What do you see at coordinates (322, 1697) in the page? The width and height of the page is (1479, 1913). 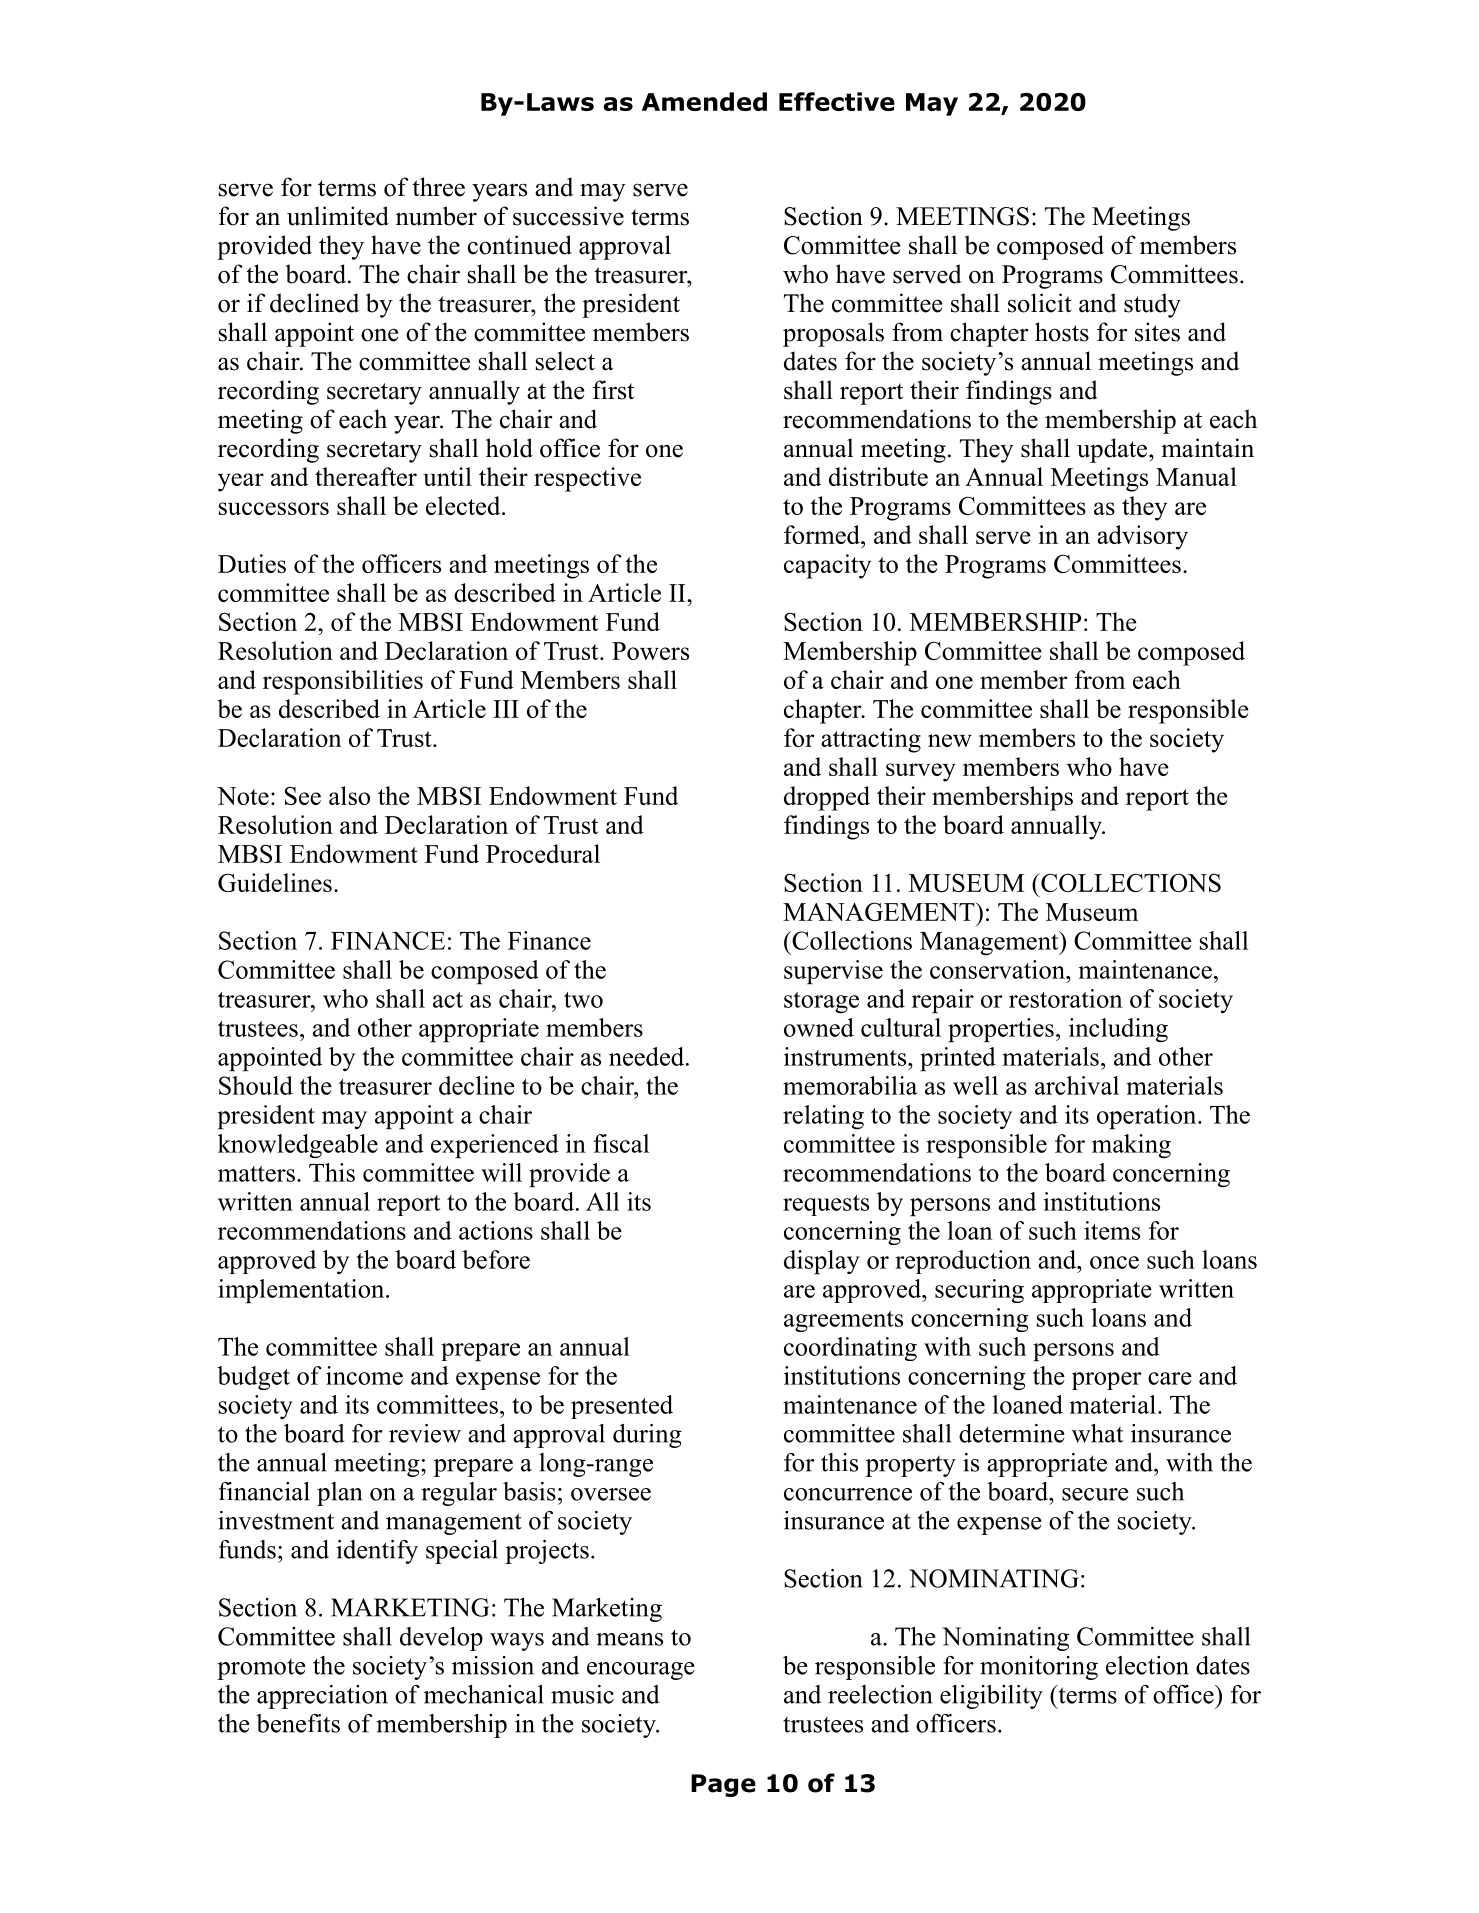 I see `appreciation` at bounding box center [322, 1697].
